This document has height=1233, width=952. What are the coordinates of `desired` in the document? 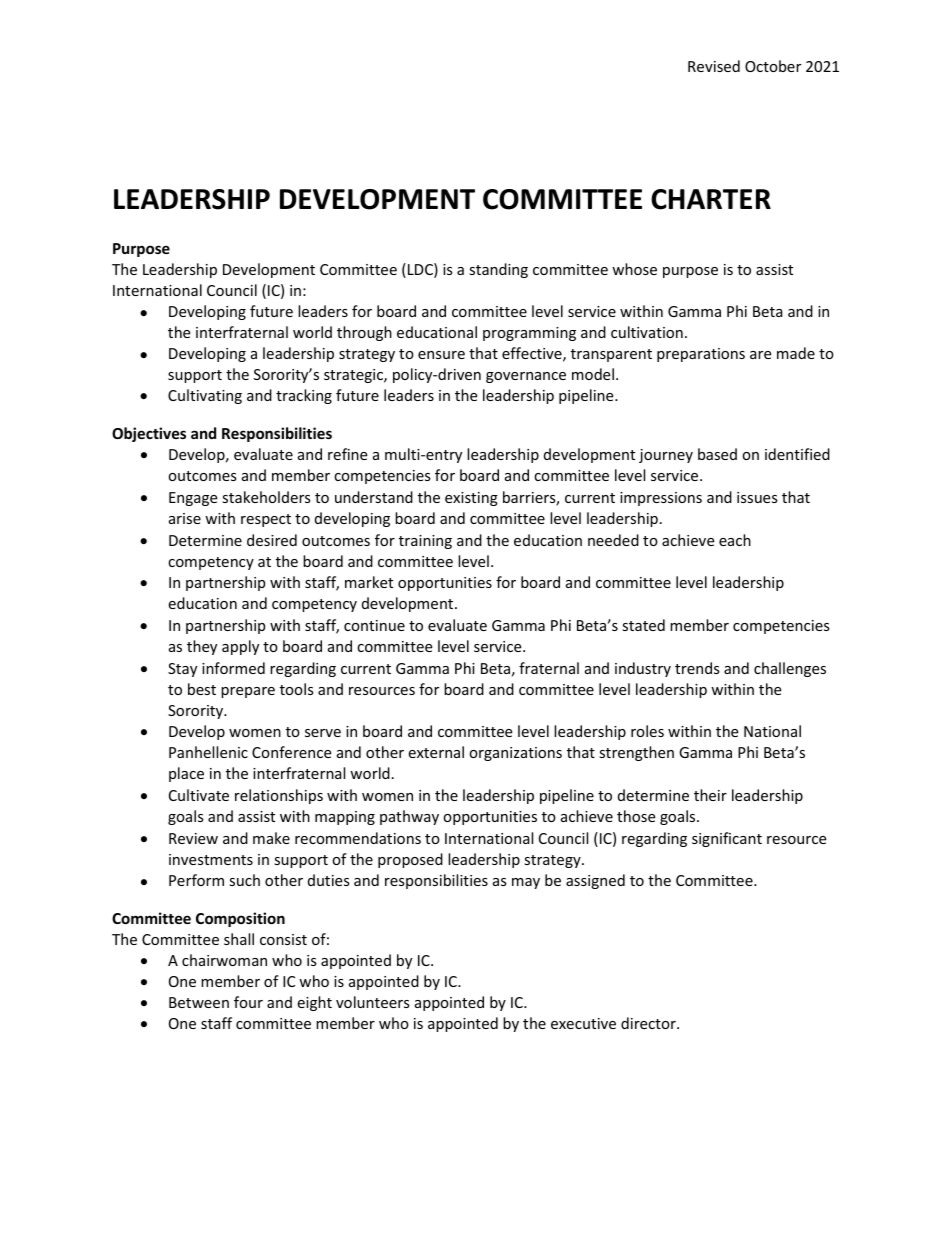 It's located at (272, 540).
